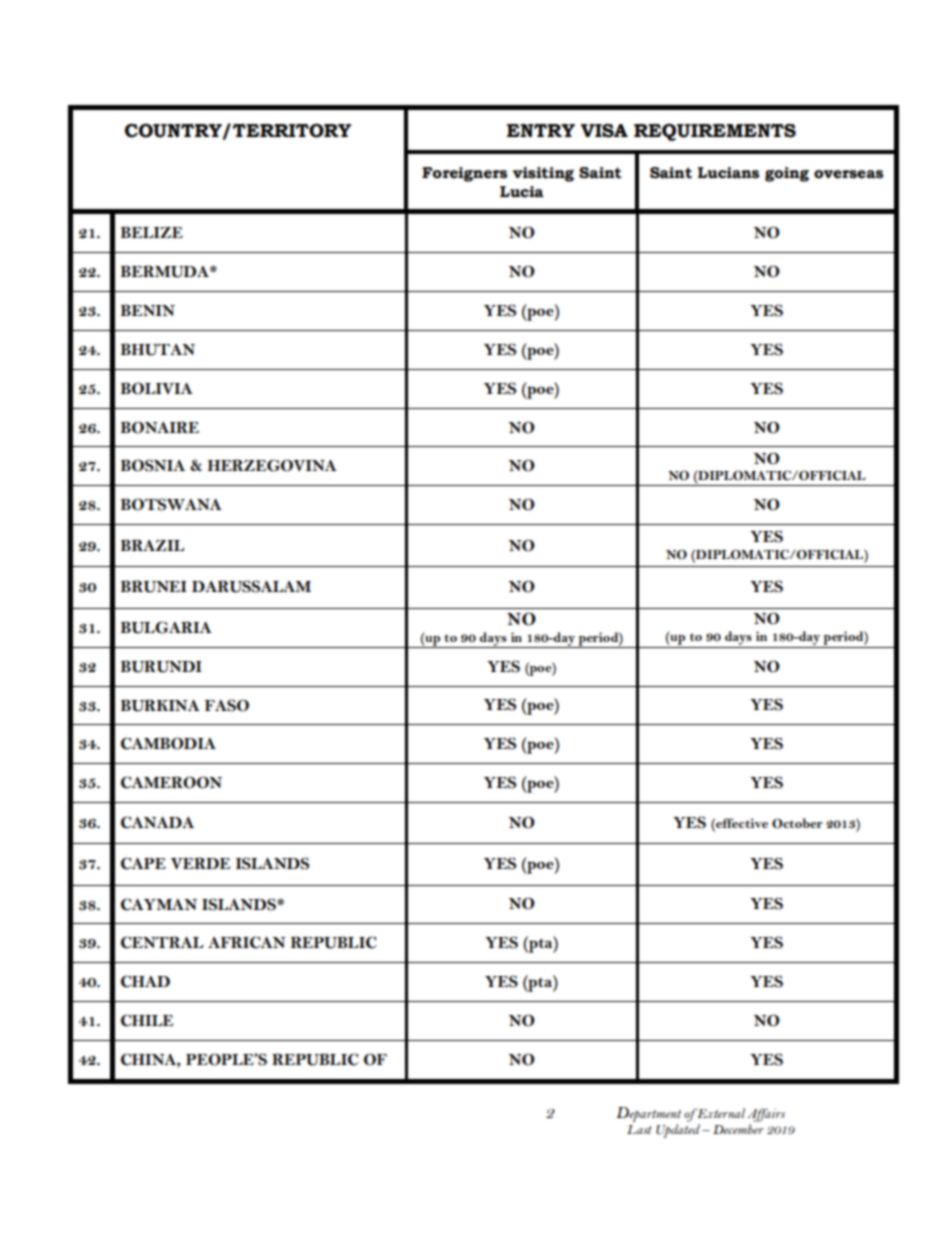 This page has width=952, height=1233. I want to click on BULGARIA, so click(166, 627).
